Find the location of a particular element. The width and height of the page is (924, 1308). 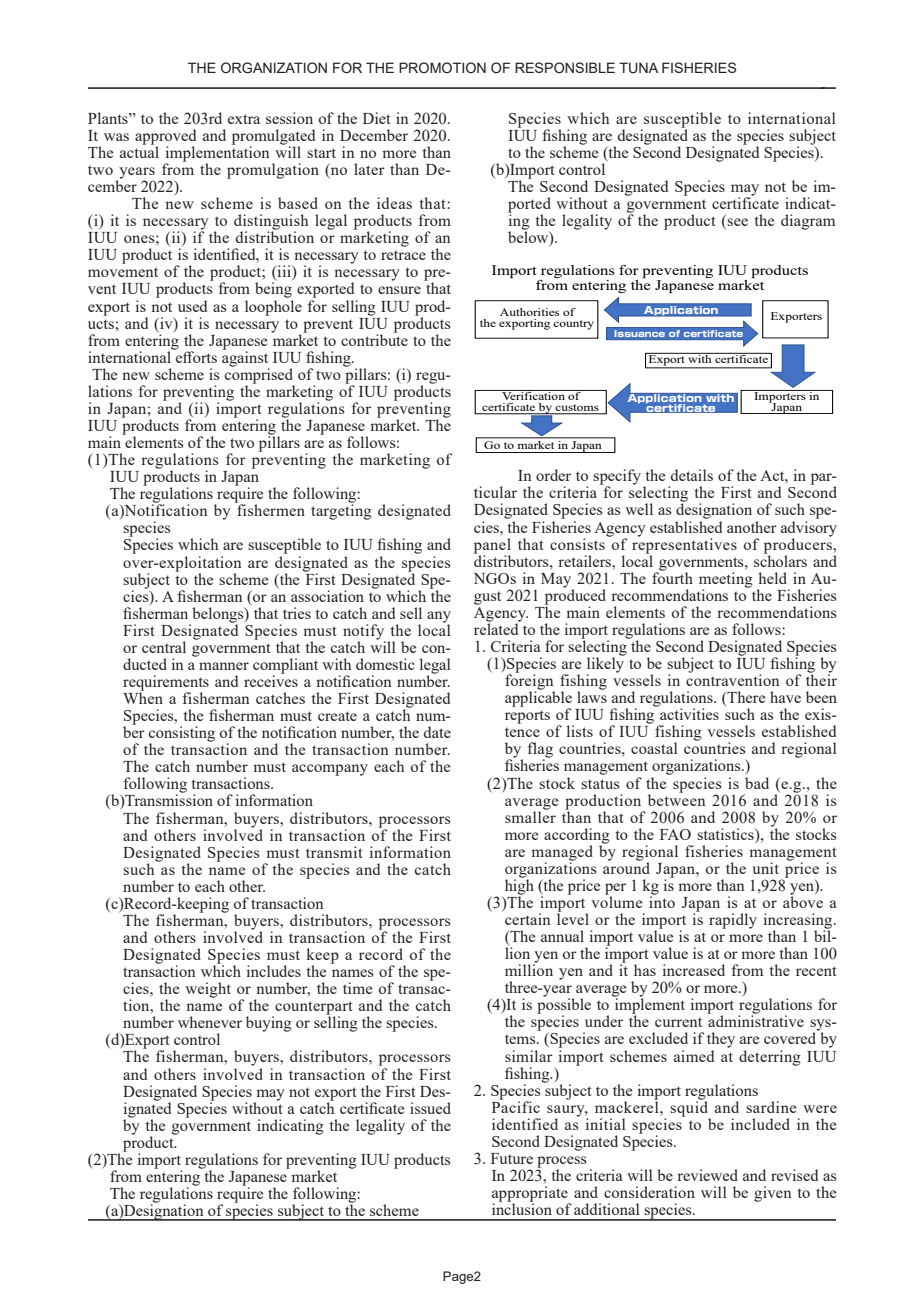

efforts is located at coordinates (195, 356).
